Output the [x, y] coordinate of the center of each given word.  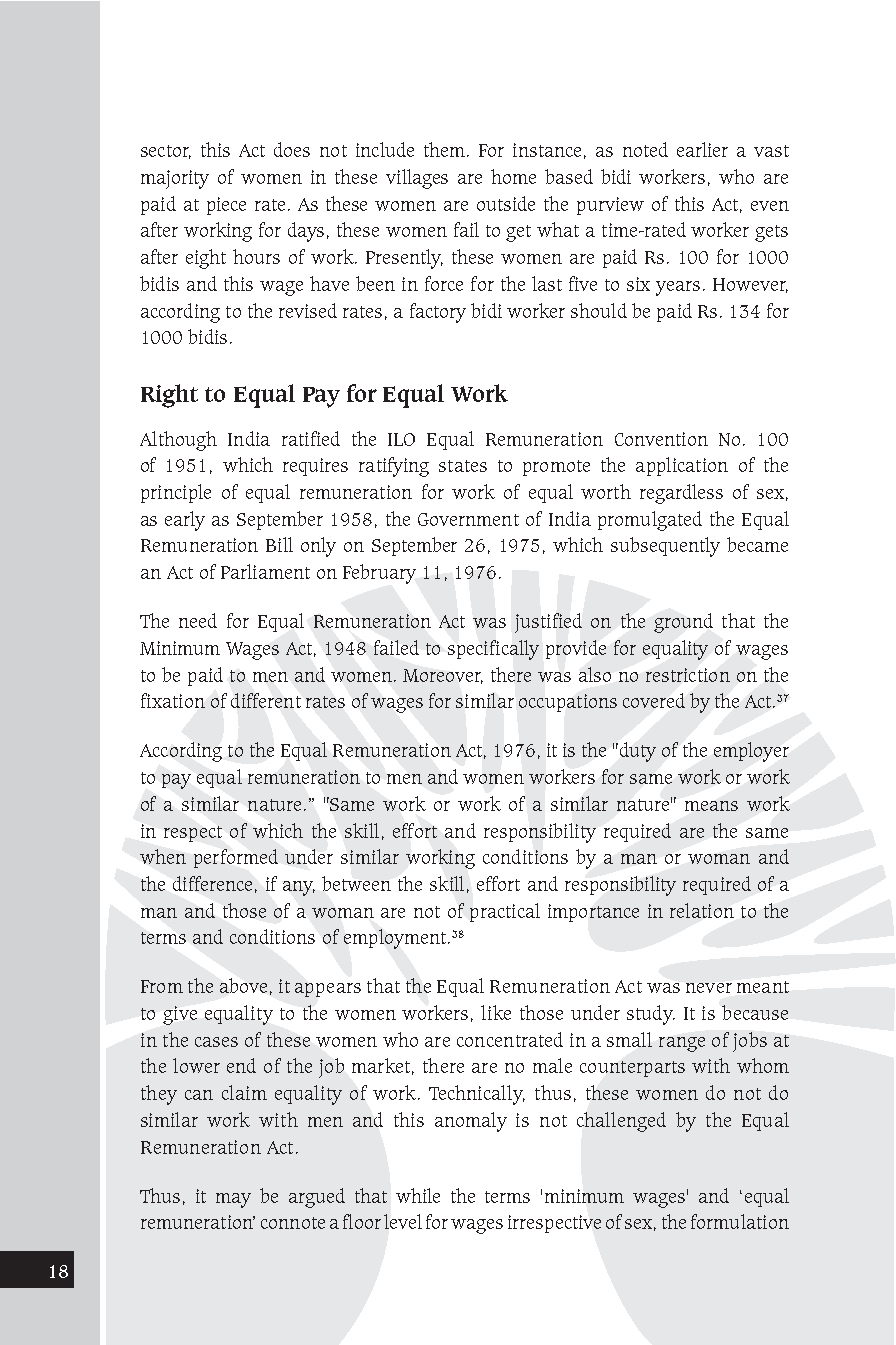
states [463, 466]
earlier [702, 149]
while [418, 1195]
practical [505, 912]
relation [702, 910]
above [243, 985]
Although [178, 441]
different [266, 700]
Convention [661, 439]
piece [226, 206]
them [444, 149]
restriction [688, 675]
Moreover [443, 676]
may [233, 1200]
